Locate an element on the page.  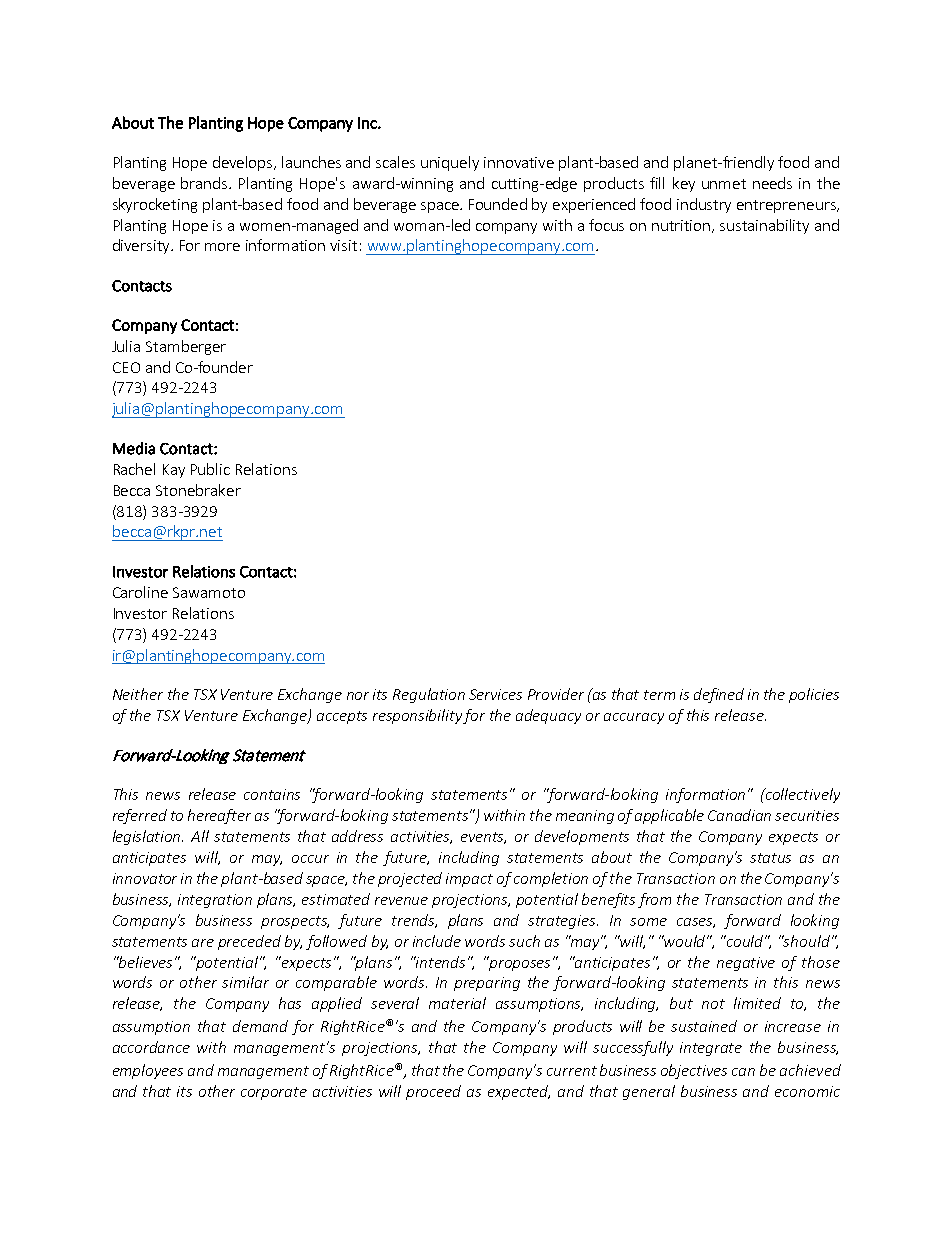
proceed is located at coordinates (433, 1092).
